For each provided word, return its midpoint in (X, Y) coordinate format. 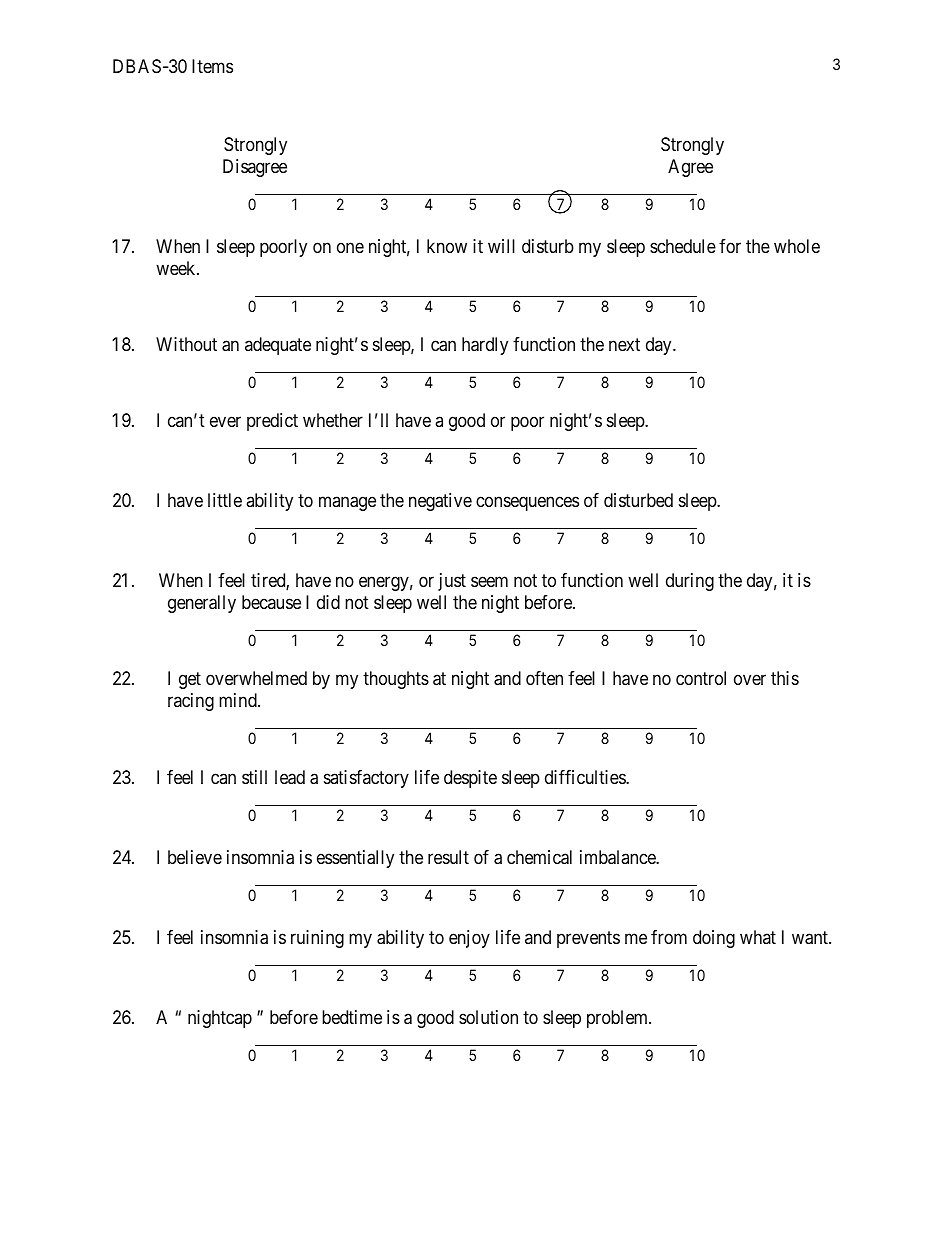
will (501, 246)
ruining (317, 939)
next (624, 344)
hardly (485, 346)
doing (714, 939)
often (544, 678)
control (701, 678)
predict (272, 422)
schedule (683, 246)
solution (488, 1017)
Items (212, 66)
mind (239, 700)
